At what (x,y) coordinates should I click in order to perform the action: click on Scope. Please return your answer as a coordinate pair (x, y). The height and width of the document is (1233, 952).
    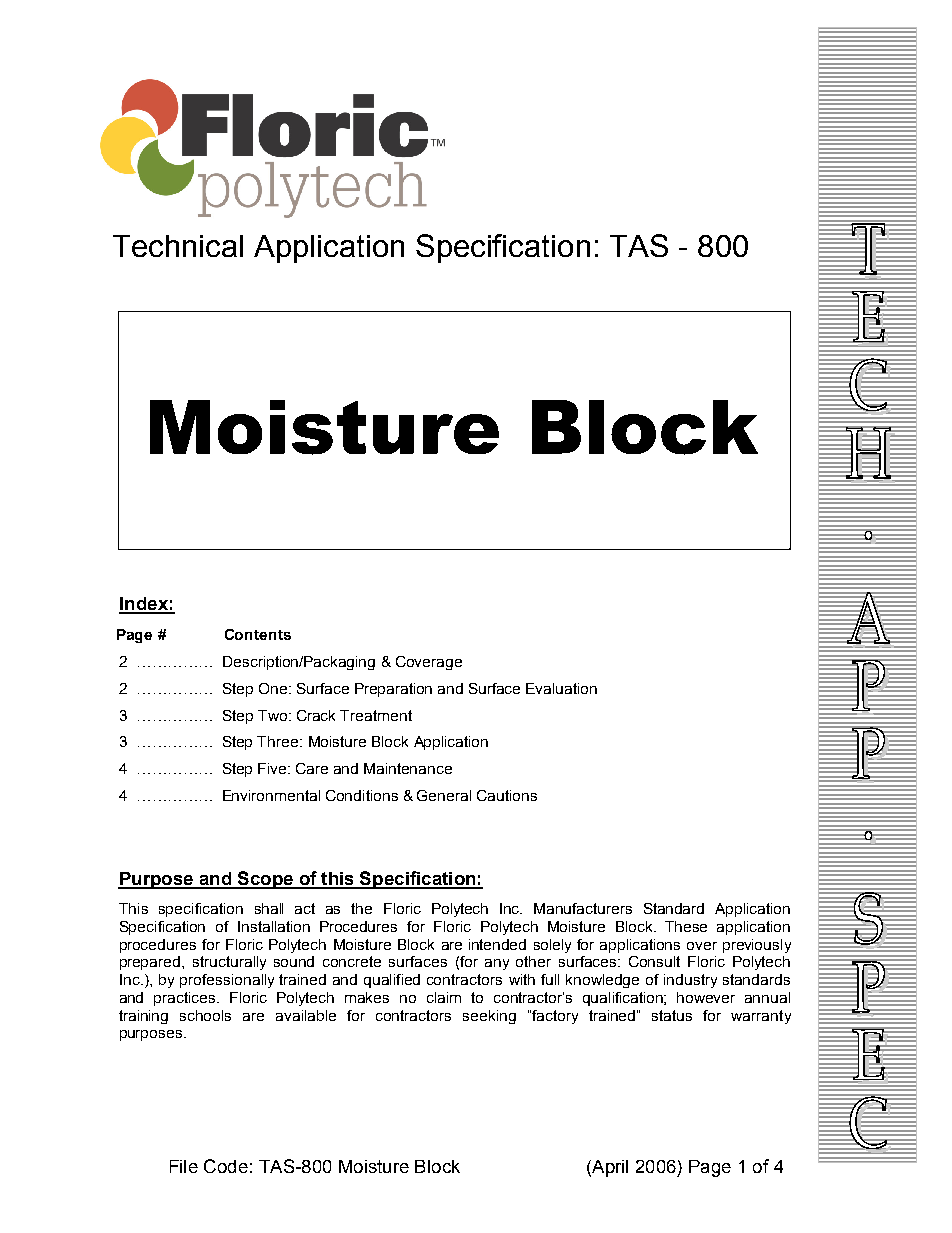
    Looking at the image, I should click on (265, 880).
